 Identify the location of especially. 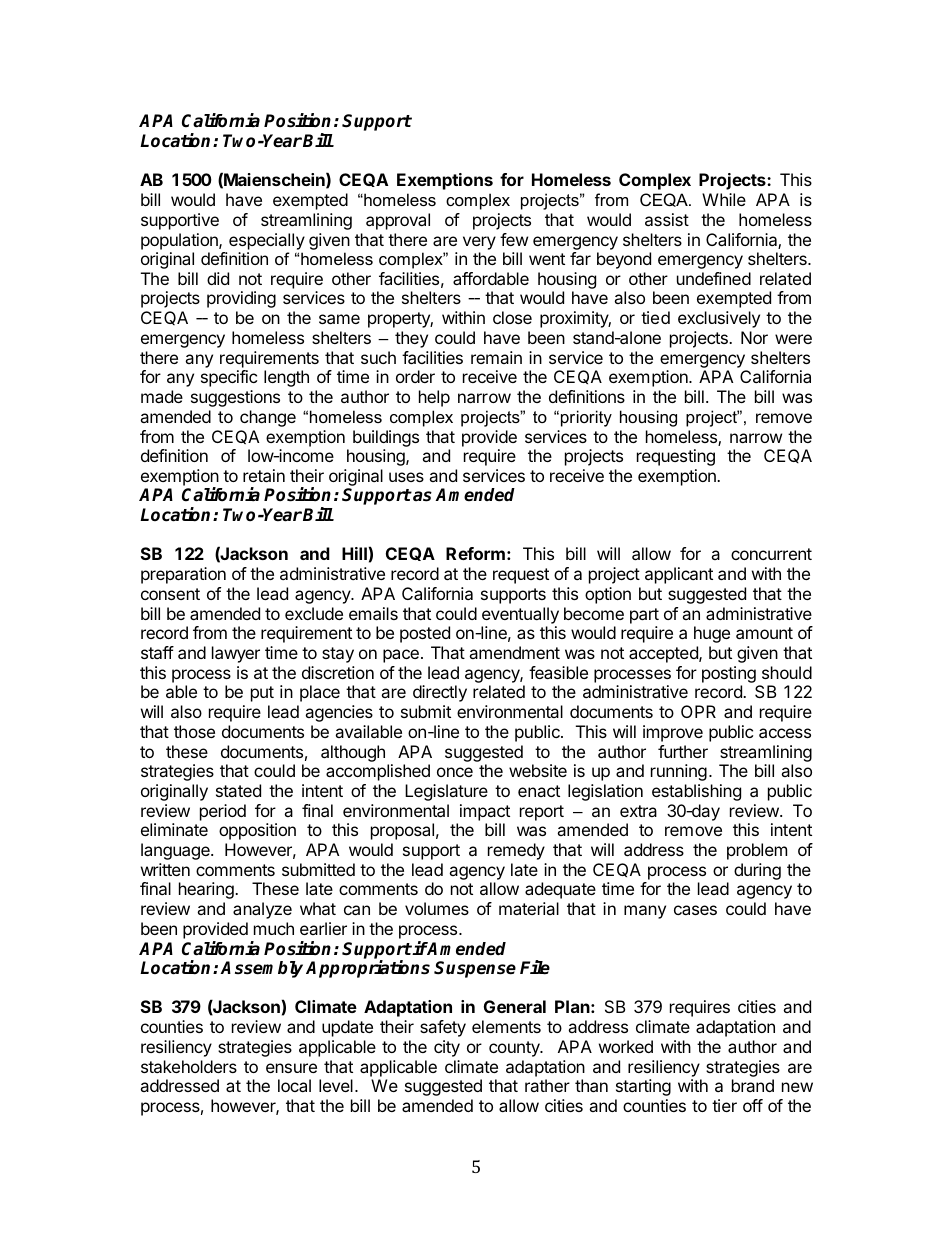
(267, 241).
